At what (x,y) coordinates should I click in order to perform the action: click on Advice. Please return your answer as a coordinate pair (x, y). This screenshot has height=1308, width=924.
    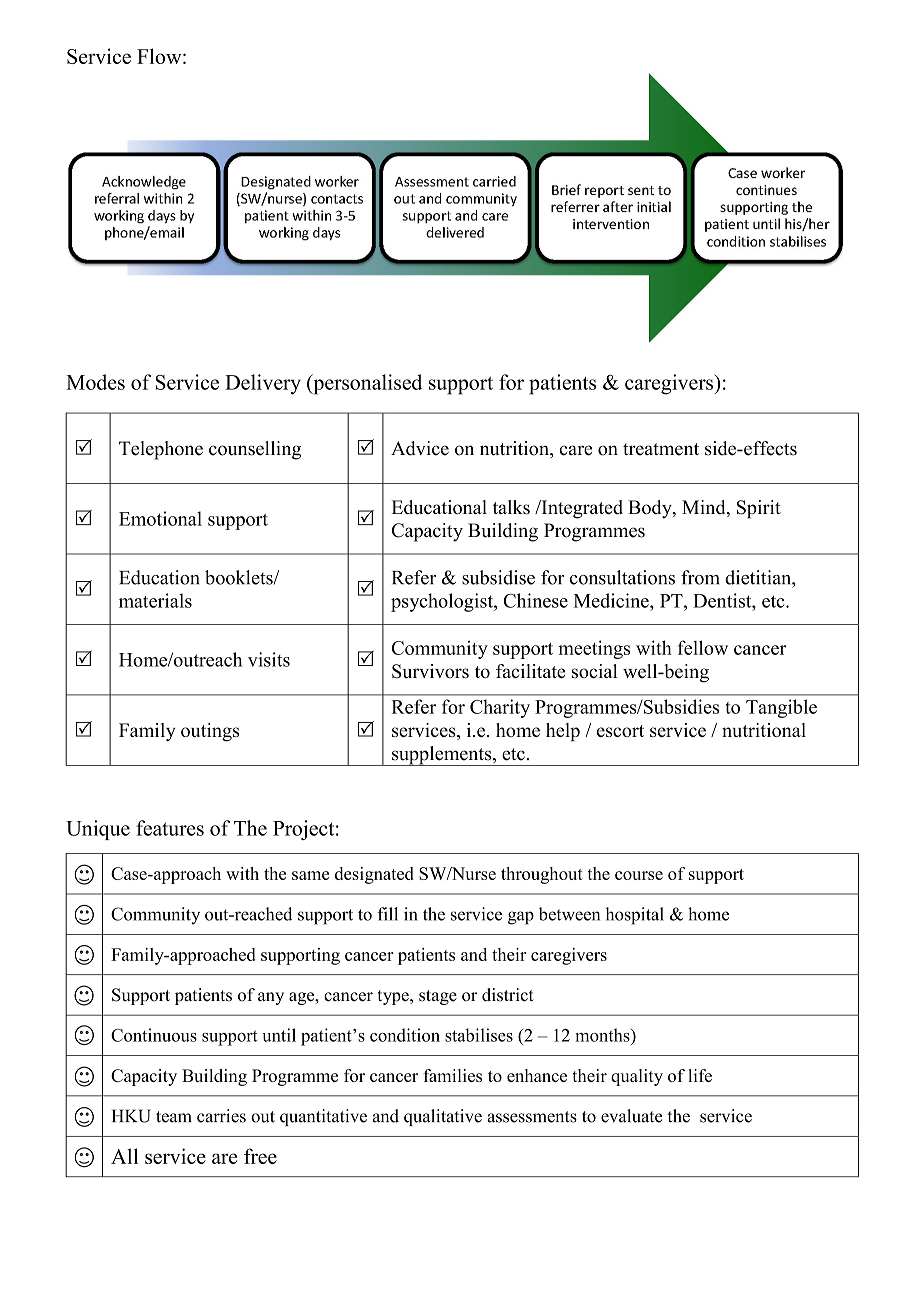
    Looking at the image, I should click on (420, 448).
